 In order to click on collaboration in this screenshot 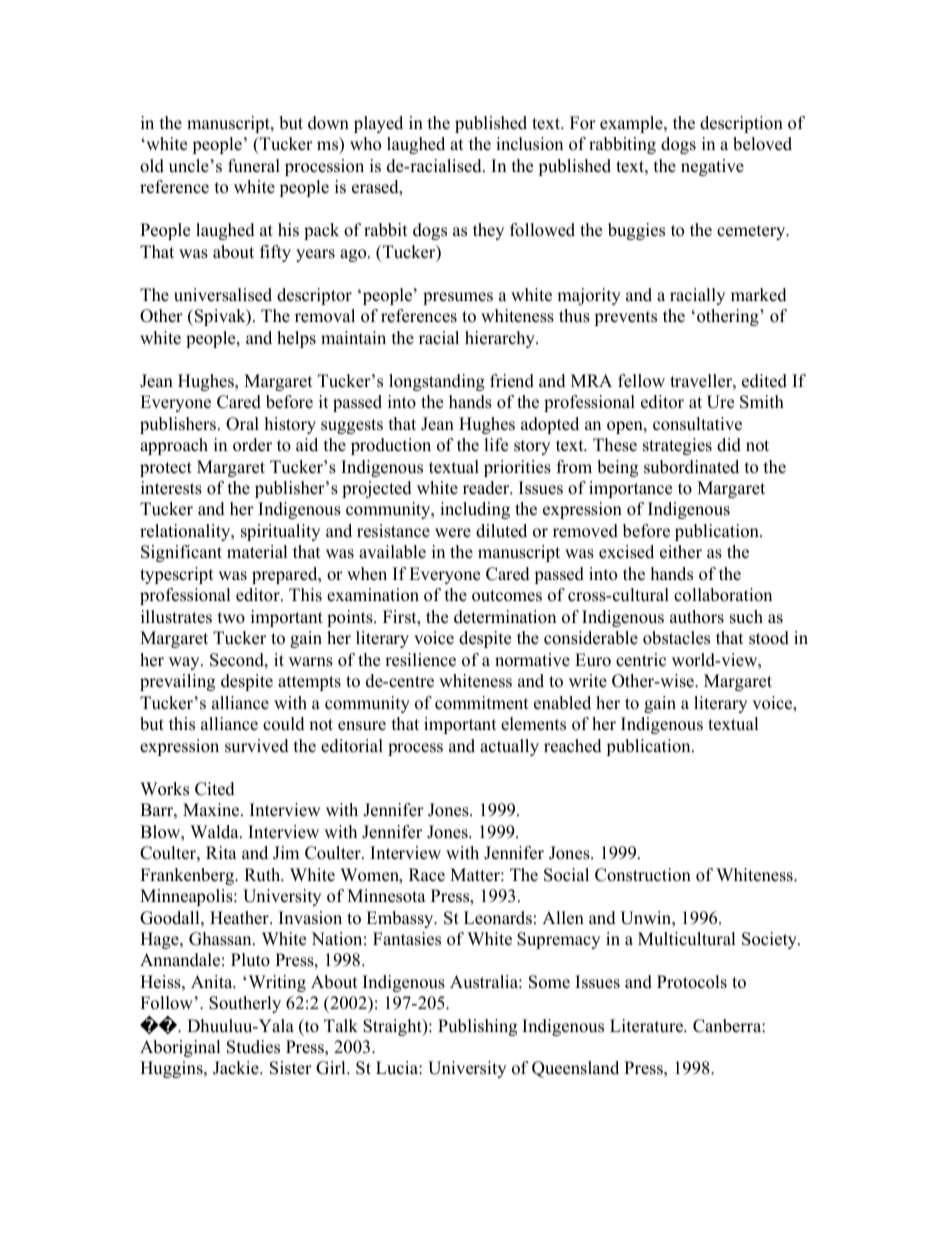, I will do `click(723, 595)`.
